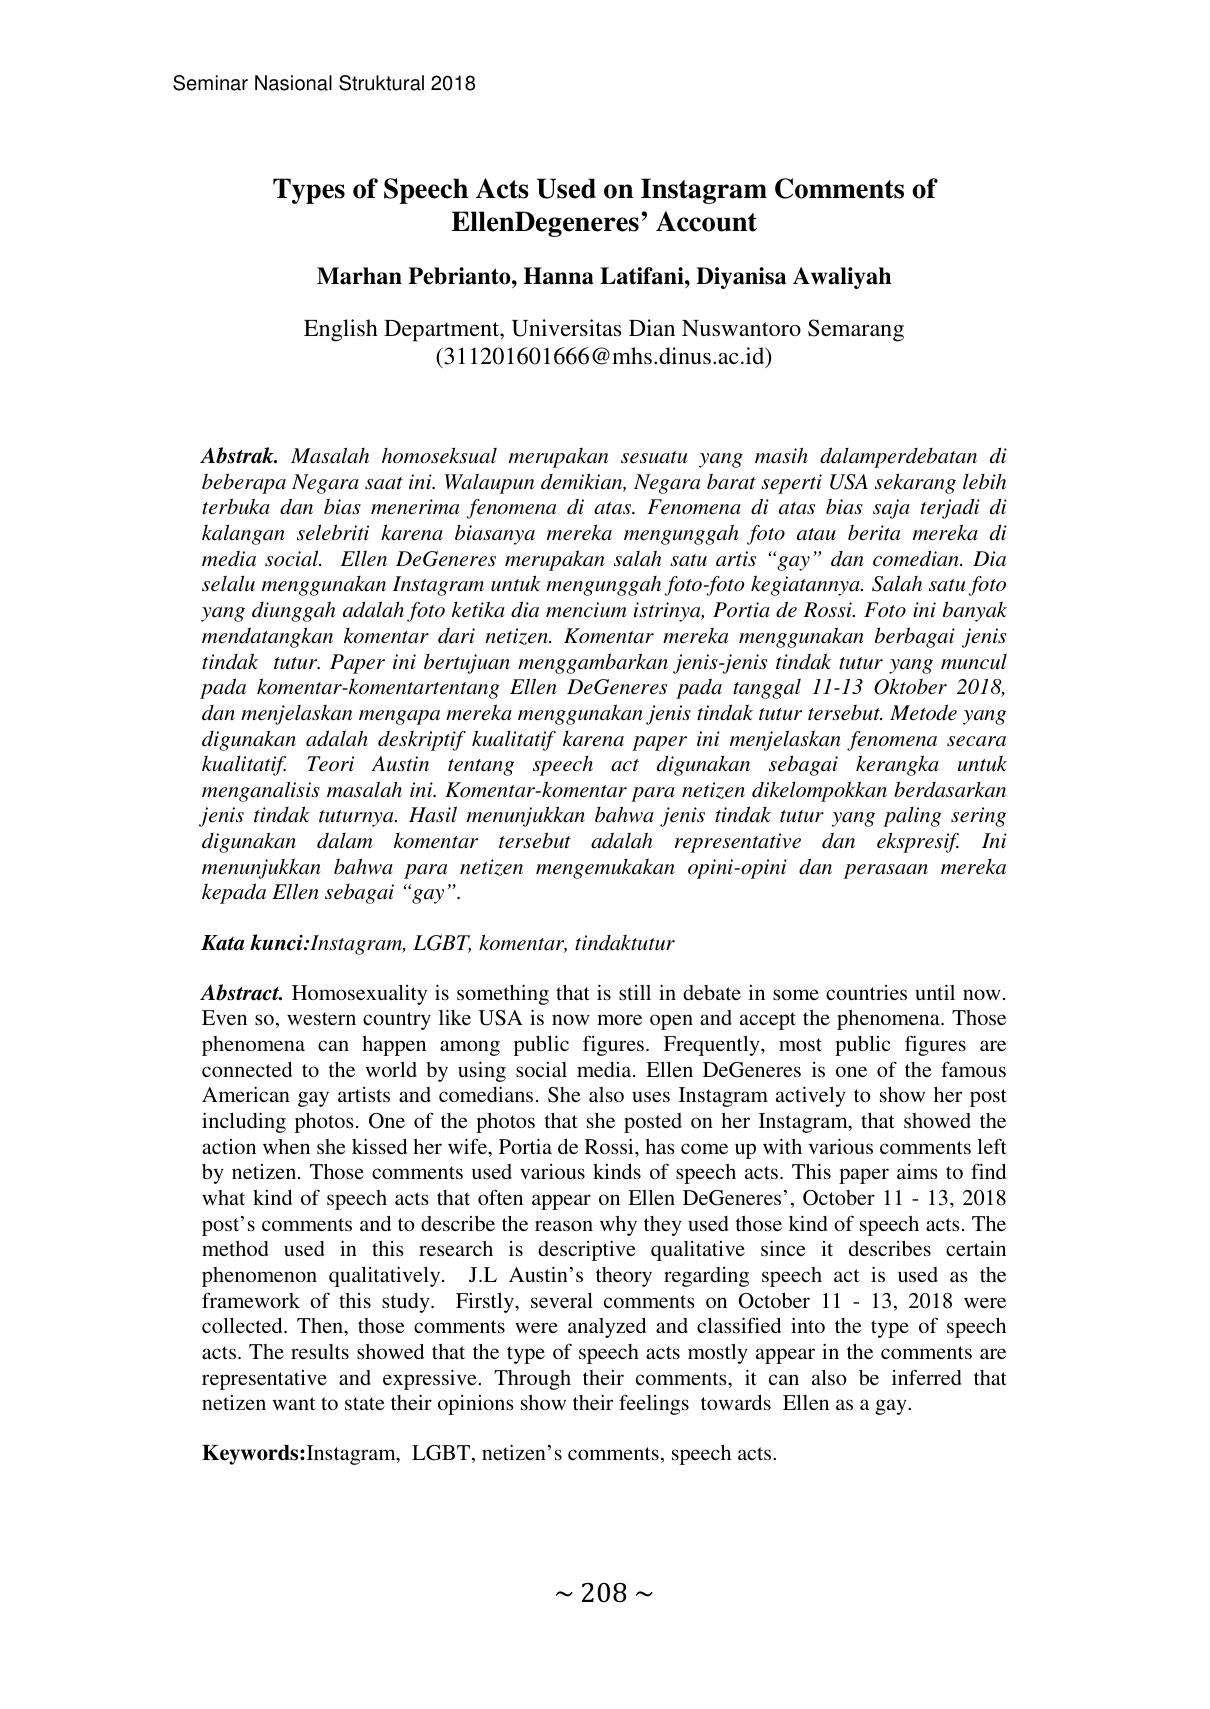  I want to click on Homosexuality, so click(359, 995).
